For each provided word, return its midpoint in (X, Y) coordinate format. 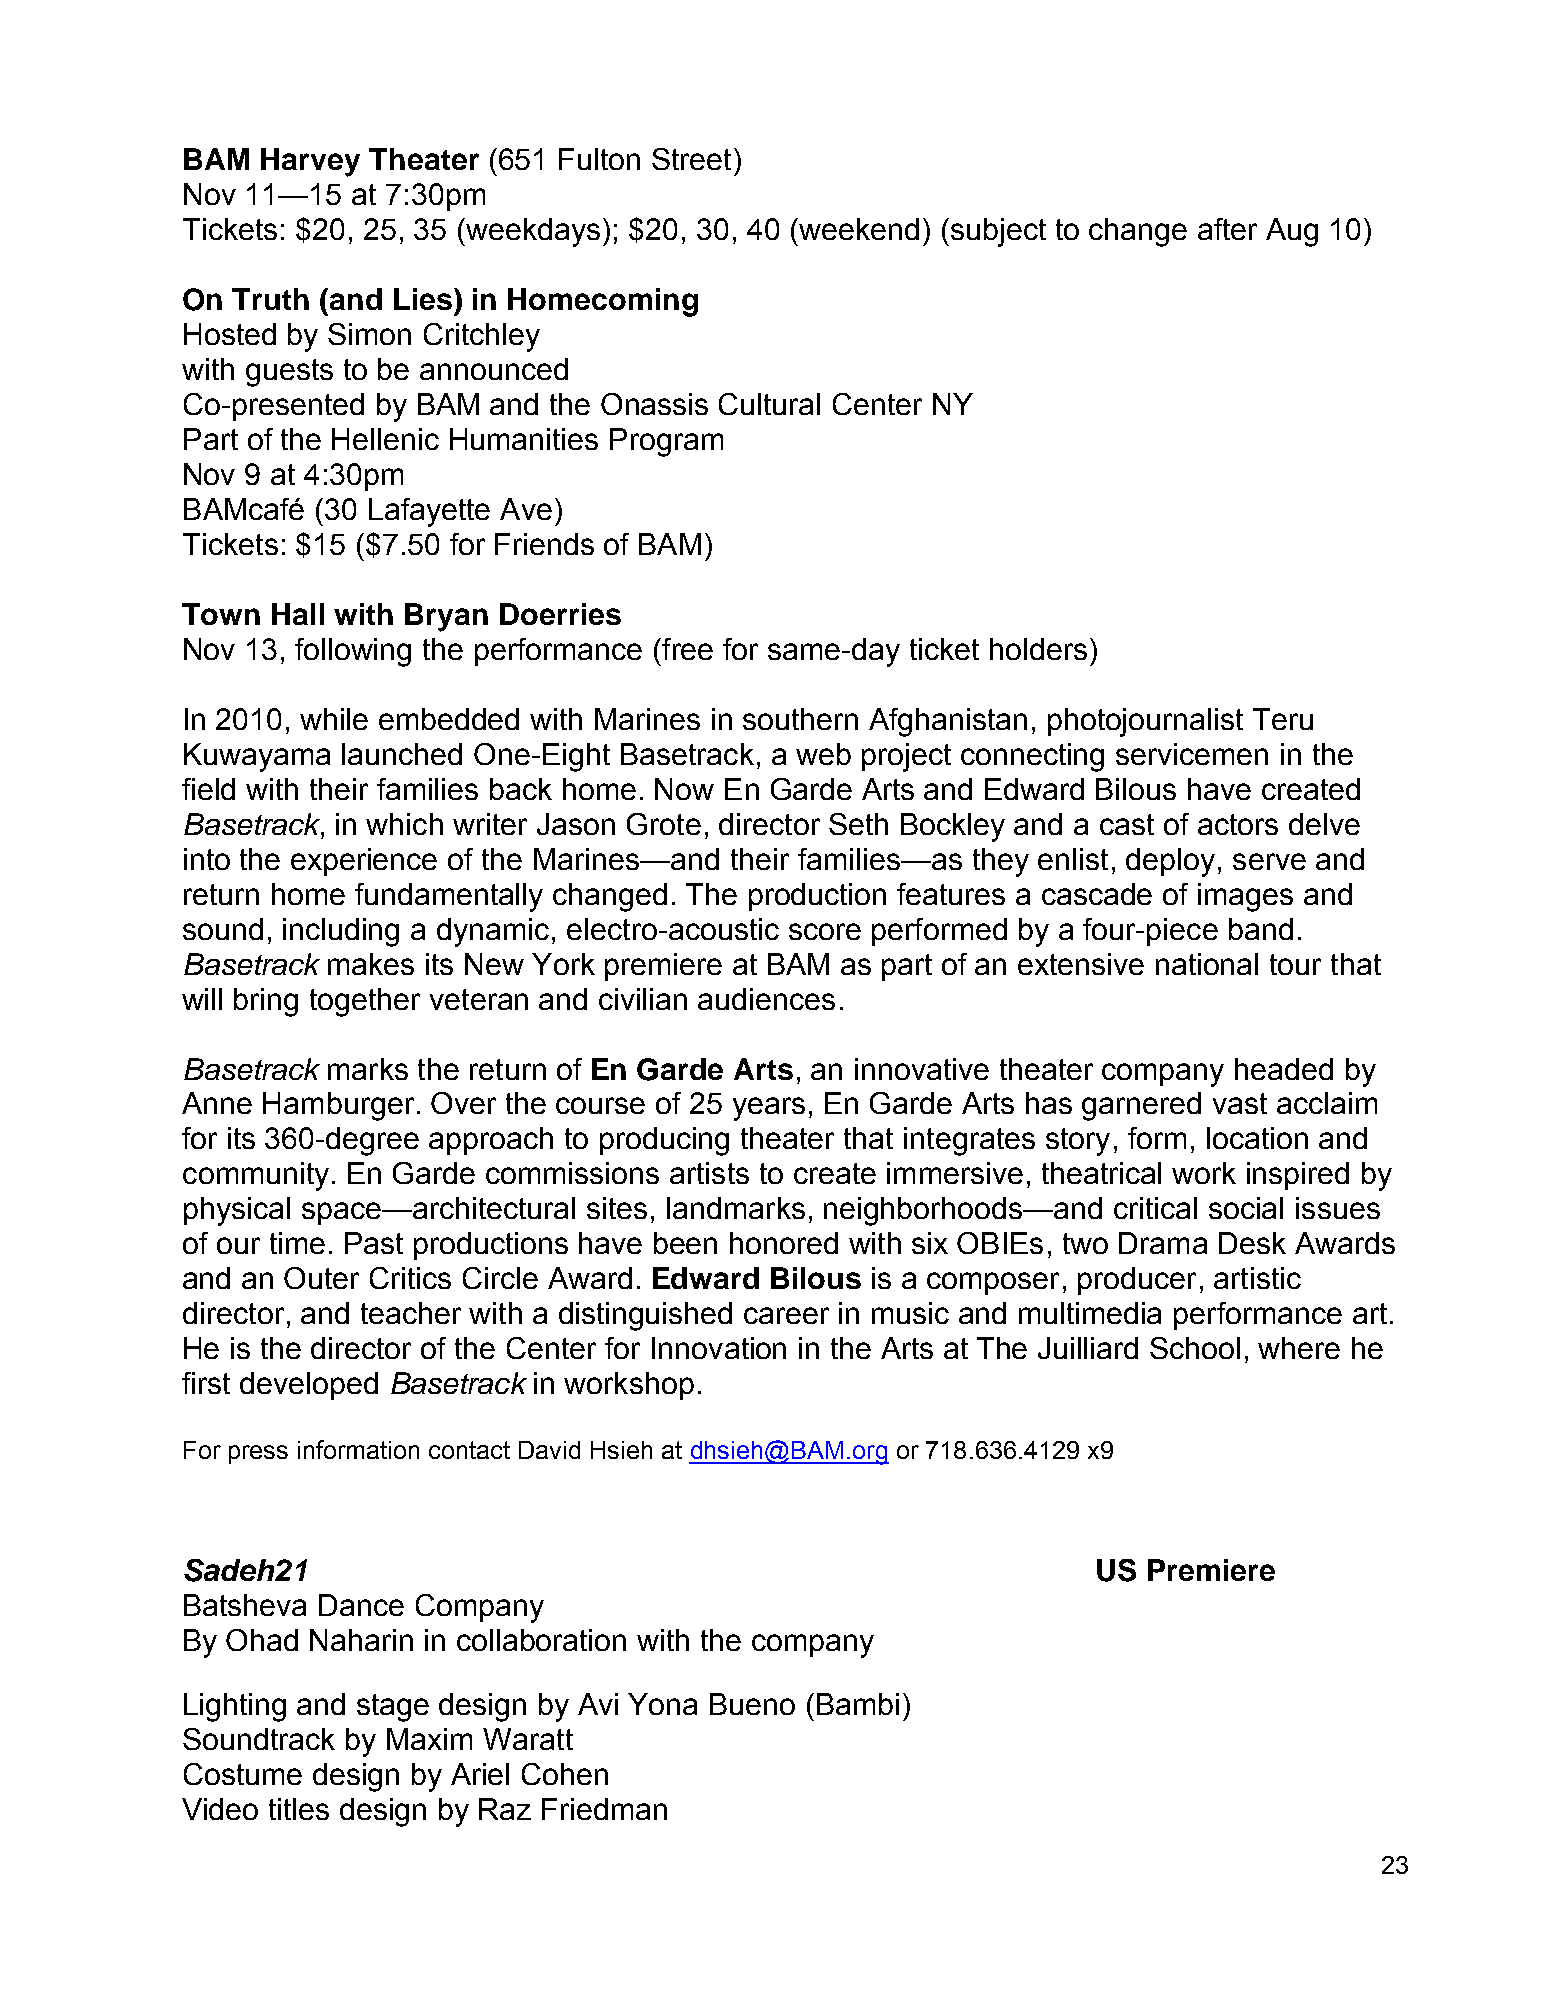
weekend (858, 229)
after (1227, 229)
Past (374, 1243)
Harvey (310, 162)
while (334, 719)
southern (800, 719)
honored (784, 1243)
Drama (1163, 1243)
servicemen (1192, 754)
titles (299, 1809)
